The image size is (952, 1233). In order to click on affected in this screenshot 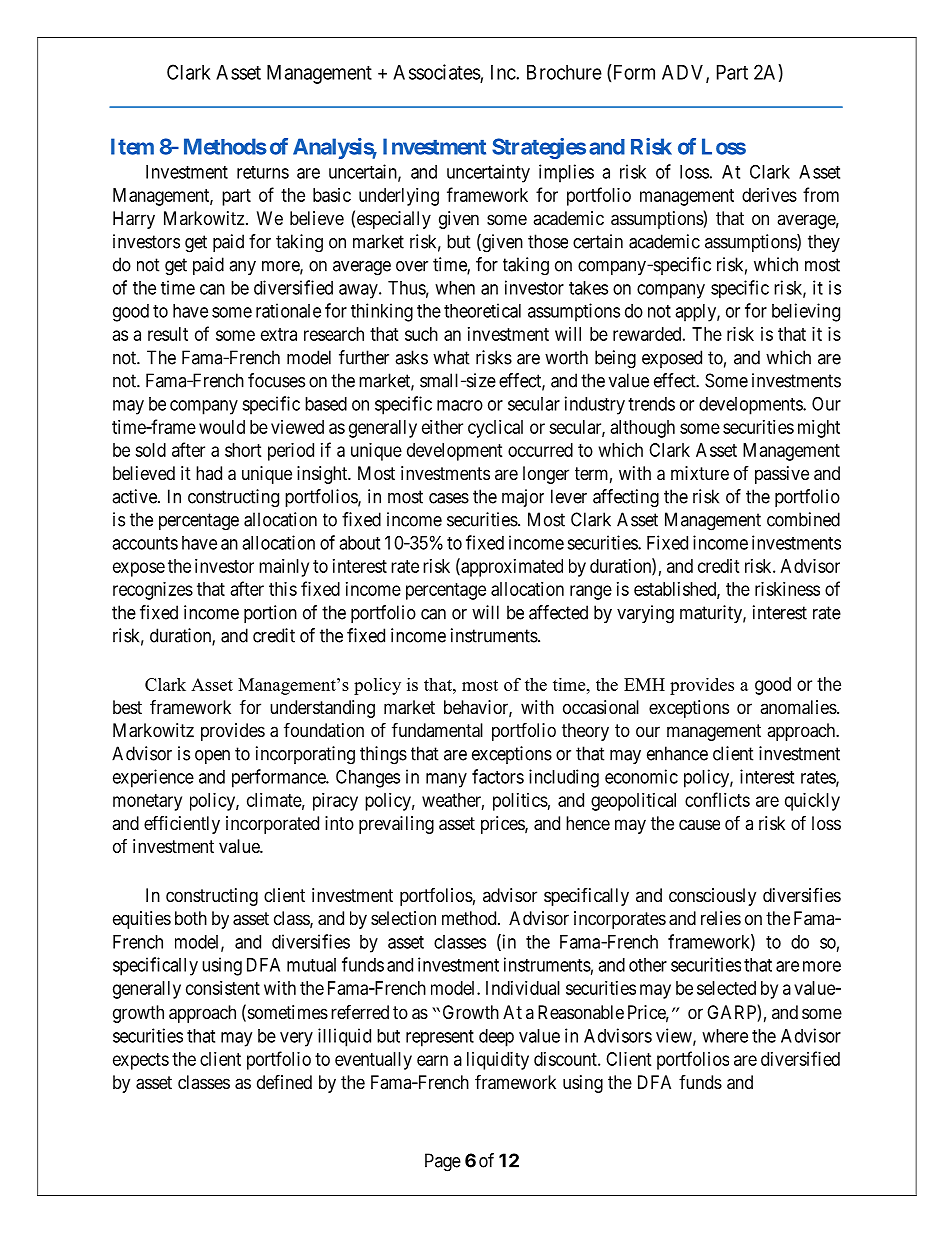, I will do `click(558, 612)`.
